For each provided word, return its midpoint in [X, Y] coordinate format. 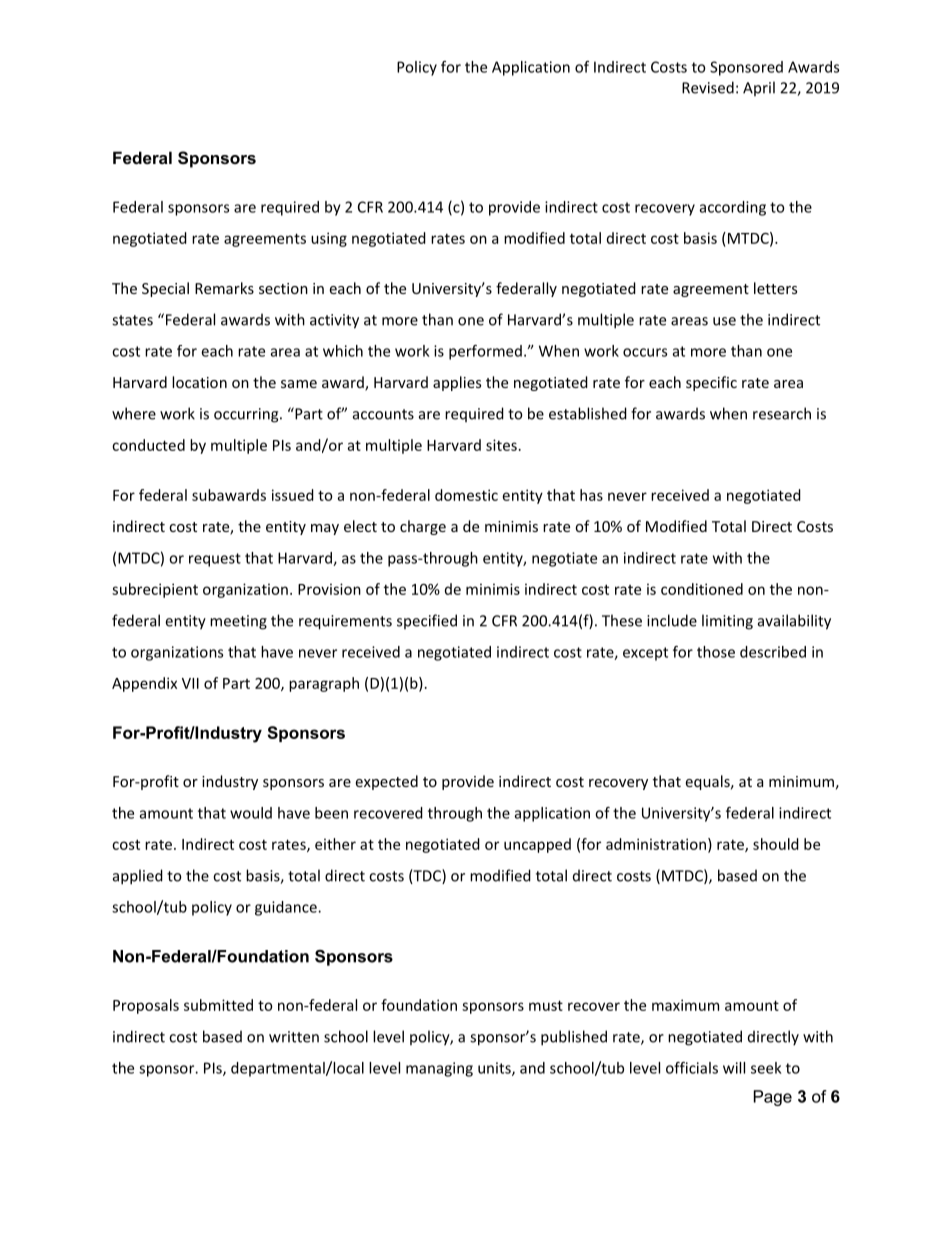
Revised [708, 87]
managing [439, 1069]
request [215, 560]
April [759, 88]
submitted [218, 1005]
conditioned [702, 589]
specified [427, 621]
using [329, 239]
